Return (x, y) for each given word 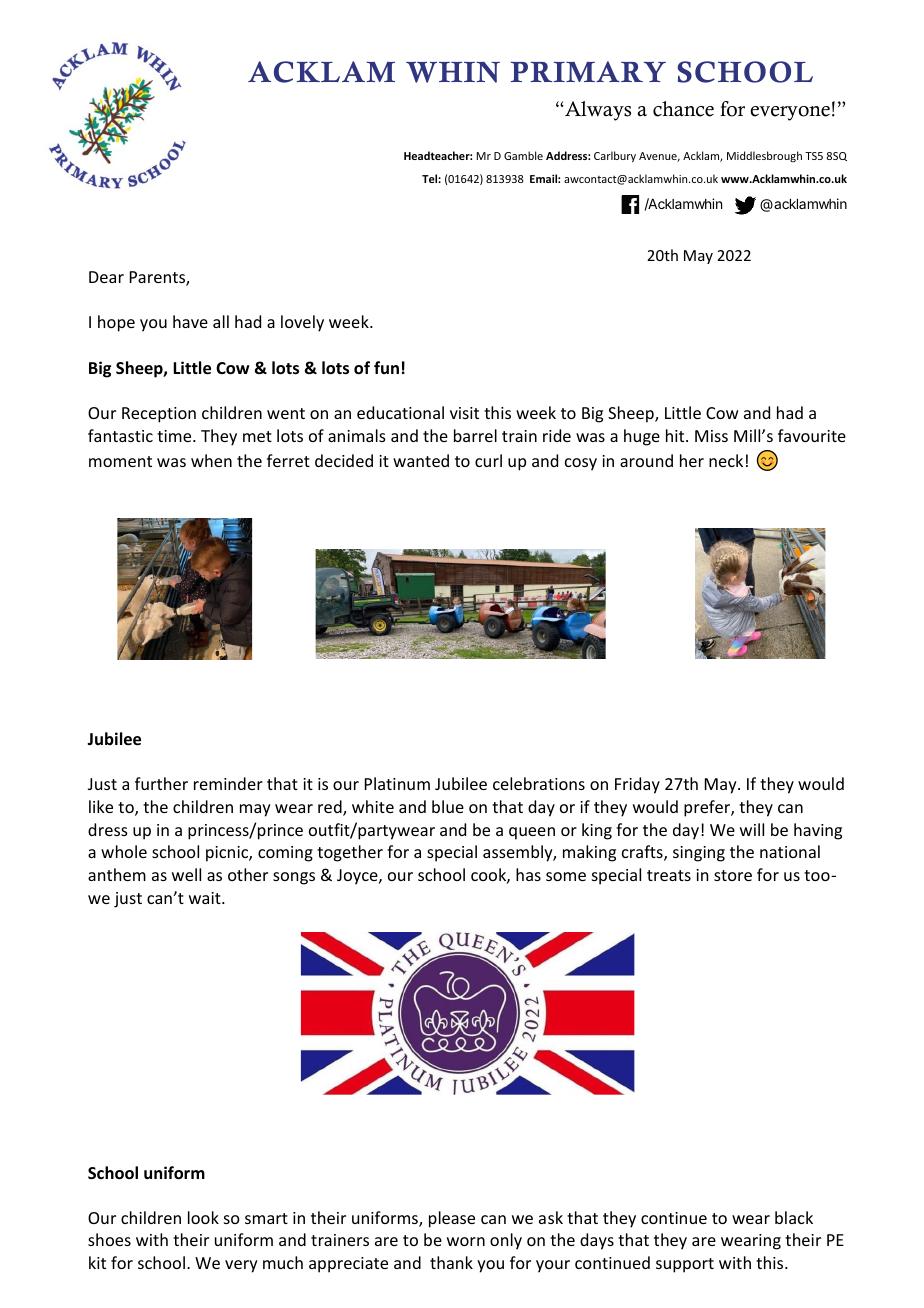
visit (464, 413)
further (161, 783)
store (733, 875)
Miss (711, 436)
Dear (106, 277)
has (528, 874)
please (452, 1219)
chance (683, 109)
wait (206, 898)
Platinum (397, 783)
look (203, 1217)
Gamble (523, 155)
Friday (637, 785)
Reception (159, 415)
